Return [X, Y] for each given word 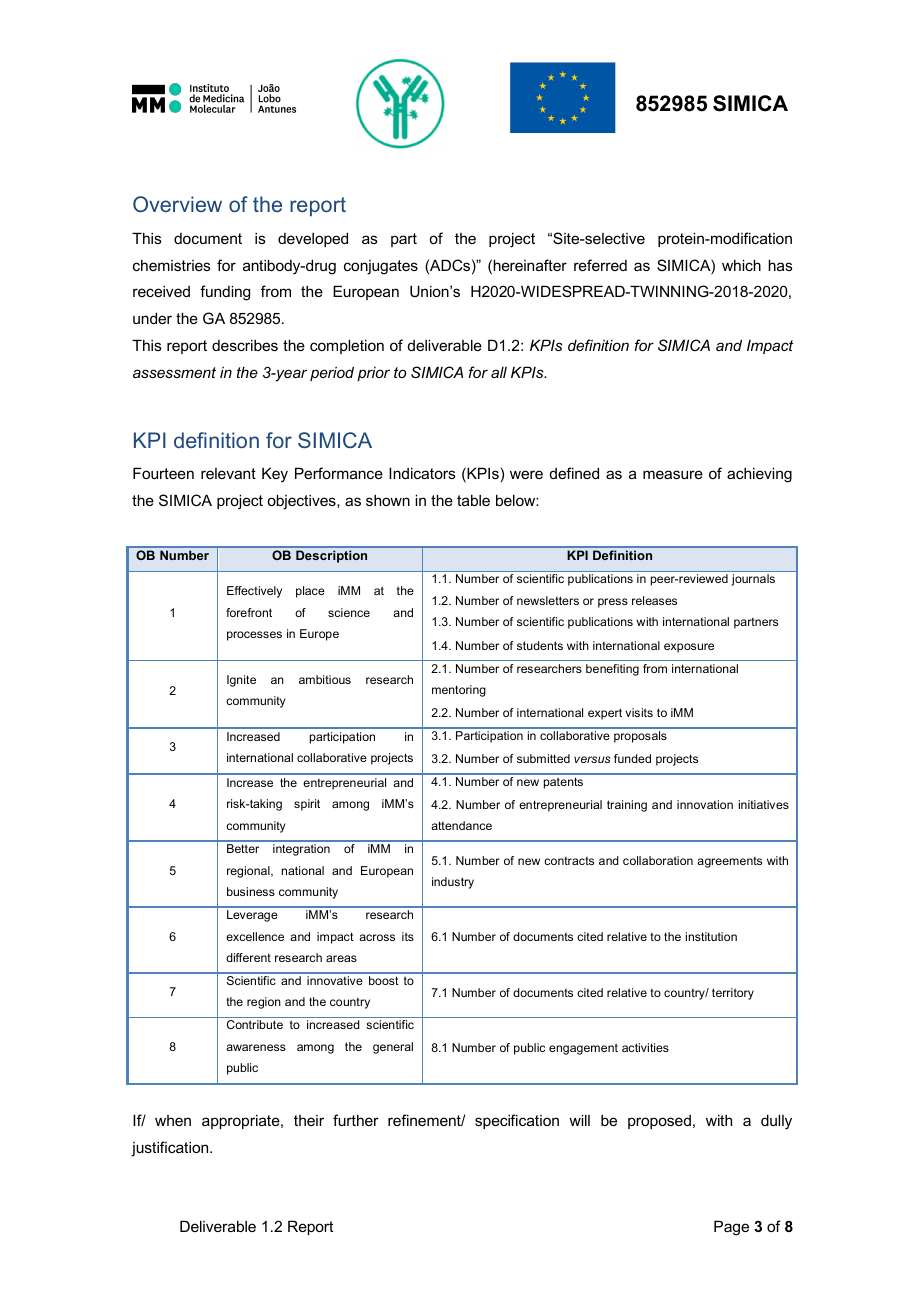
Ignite [241, 681]
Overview [177, 204]
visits [639, 712]
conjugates [381, 267]
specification [517, 1121]
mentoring [459, 691]
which [741, 265]
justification [171, 1149]
